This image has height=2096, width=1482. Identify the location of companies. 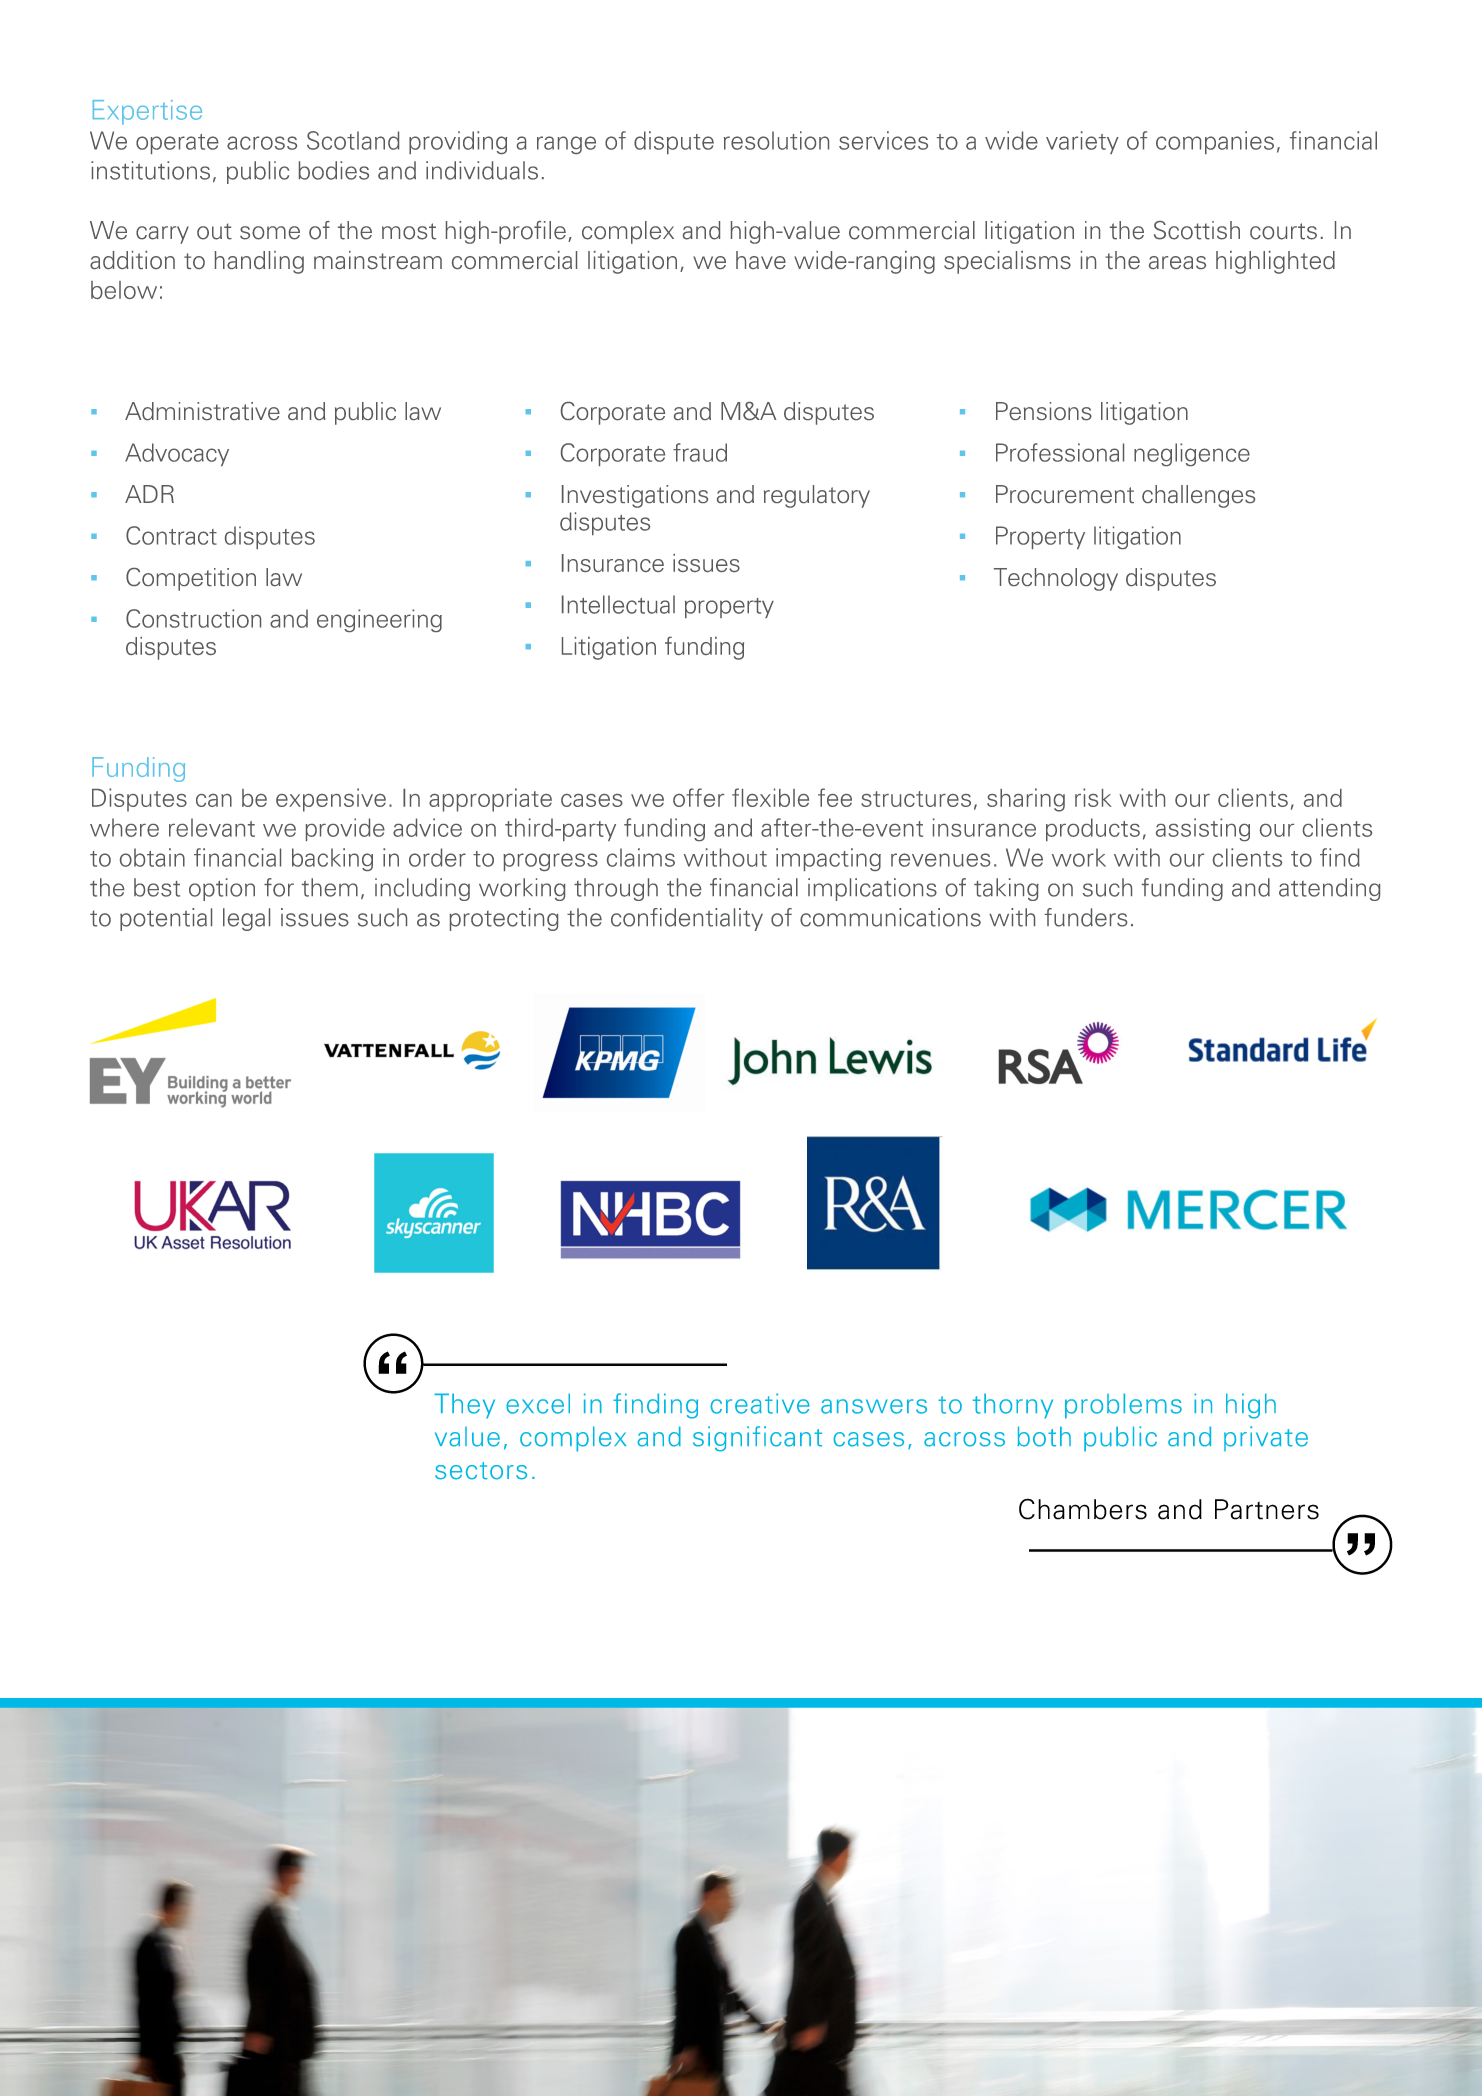
(1215, 142).
